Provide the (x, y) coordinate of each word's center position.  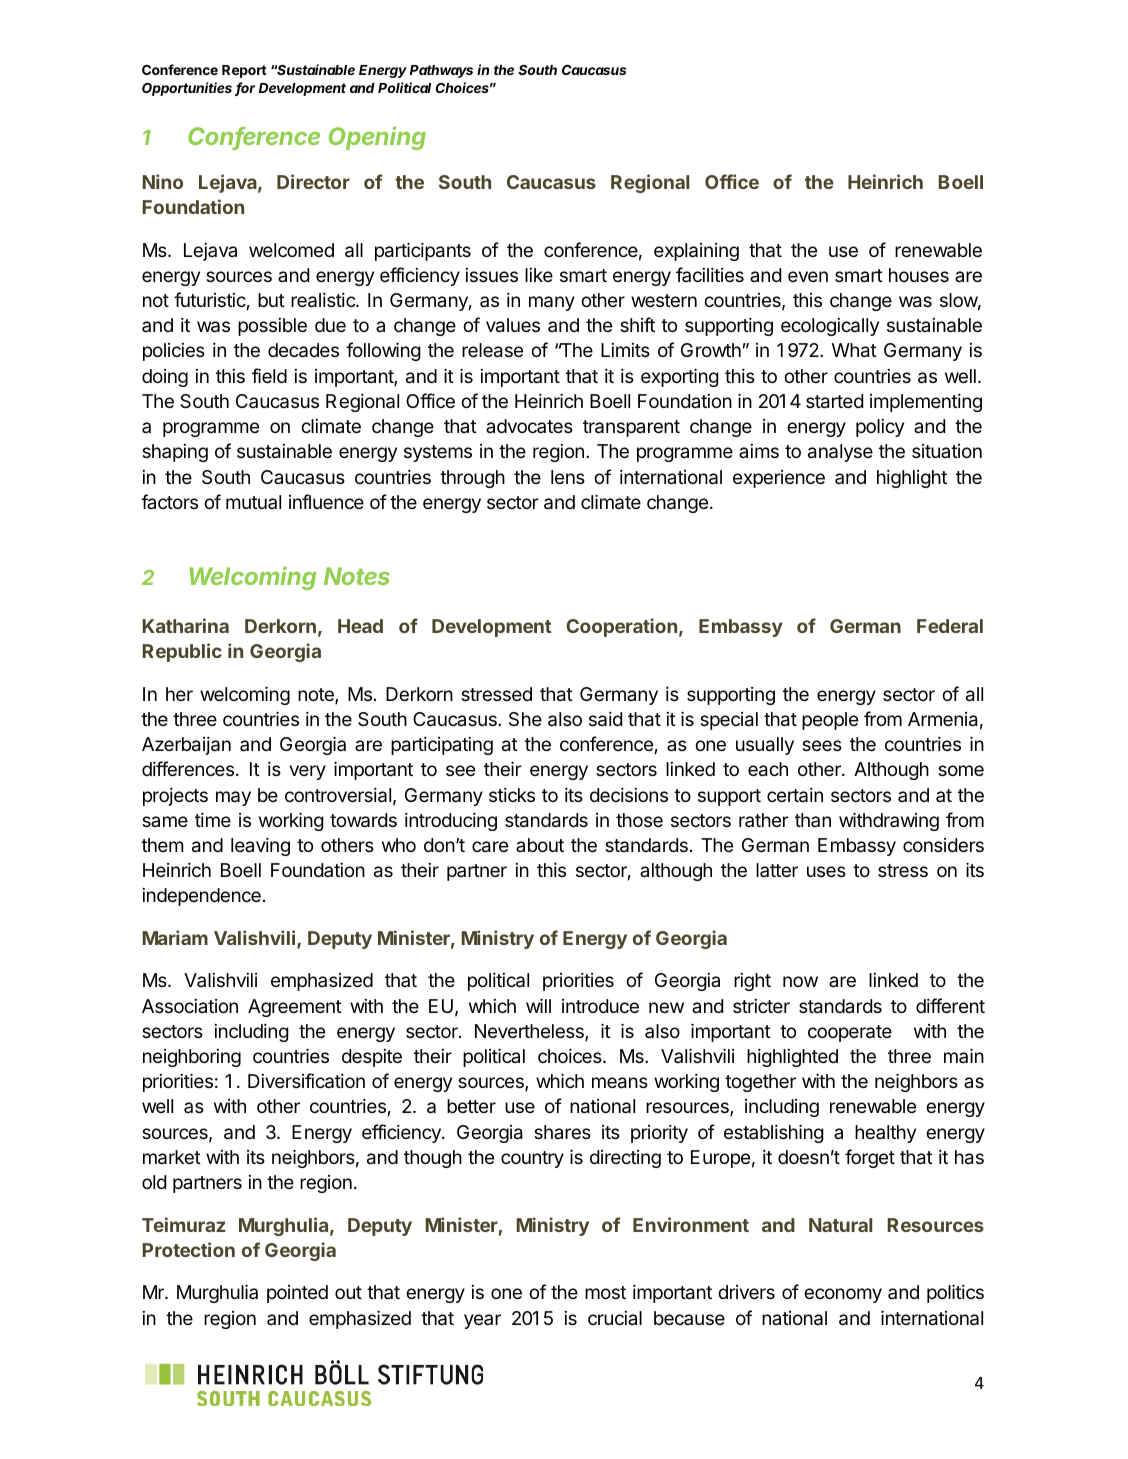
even (808, 276)
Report (244, 71)
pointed (297, 1294)
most (605, 1292)
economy (843, 1295)
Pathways (441, 71)
